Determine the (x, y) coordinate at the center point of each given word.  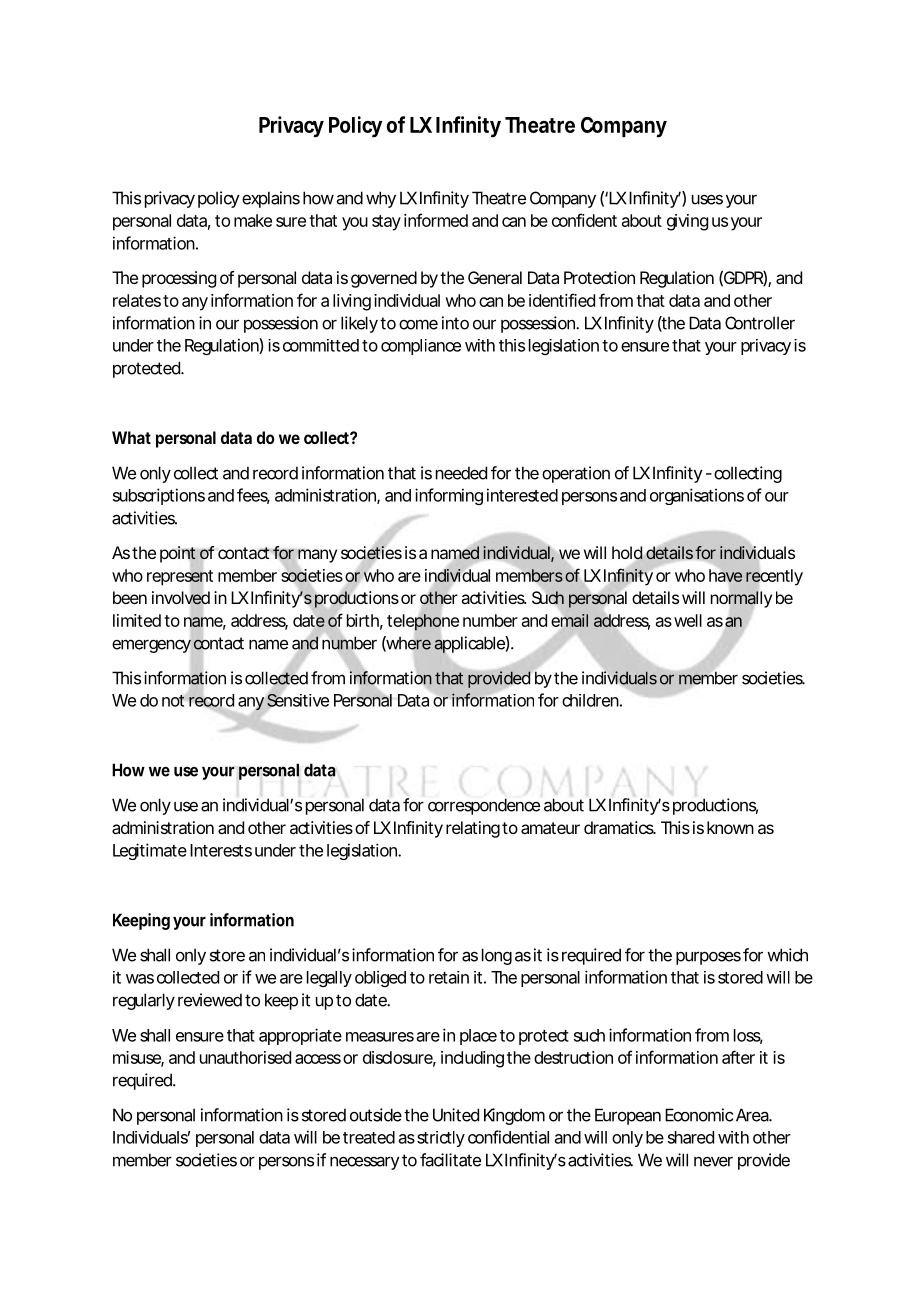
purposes (708, 958)
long (497, 956)
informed (436, 220)
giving (687, 222)
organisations (697, 496)
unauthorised (245, 1057)
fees (253, 496)
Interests (221, 850)
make (253, 220)
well (688, 620)
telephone (423, 622)
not (175, 701)
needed (461, 473)
